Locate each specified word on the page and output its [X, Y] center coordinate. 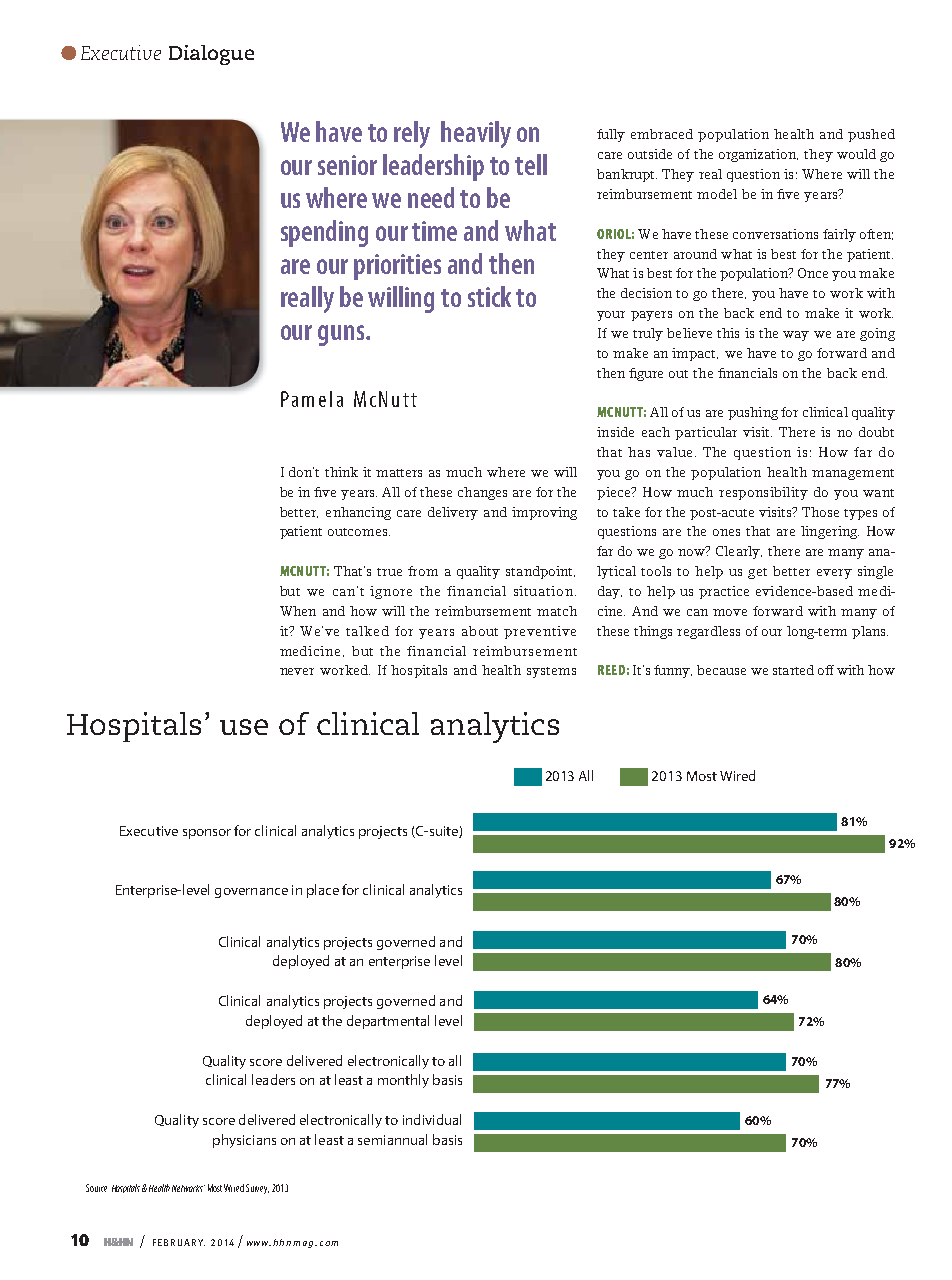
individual [432, 1119]
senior [347, 165]
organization [758, 155]
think [341, 472]
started [793, 670]
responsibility [763, 493]
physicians [244, 1141]
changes [482, 493]
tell [531, 164]
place [323, 891]
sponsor [207, 834]
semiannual [392, 1139]
